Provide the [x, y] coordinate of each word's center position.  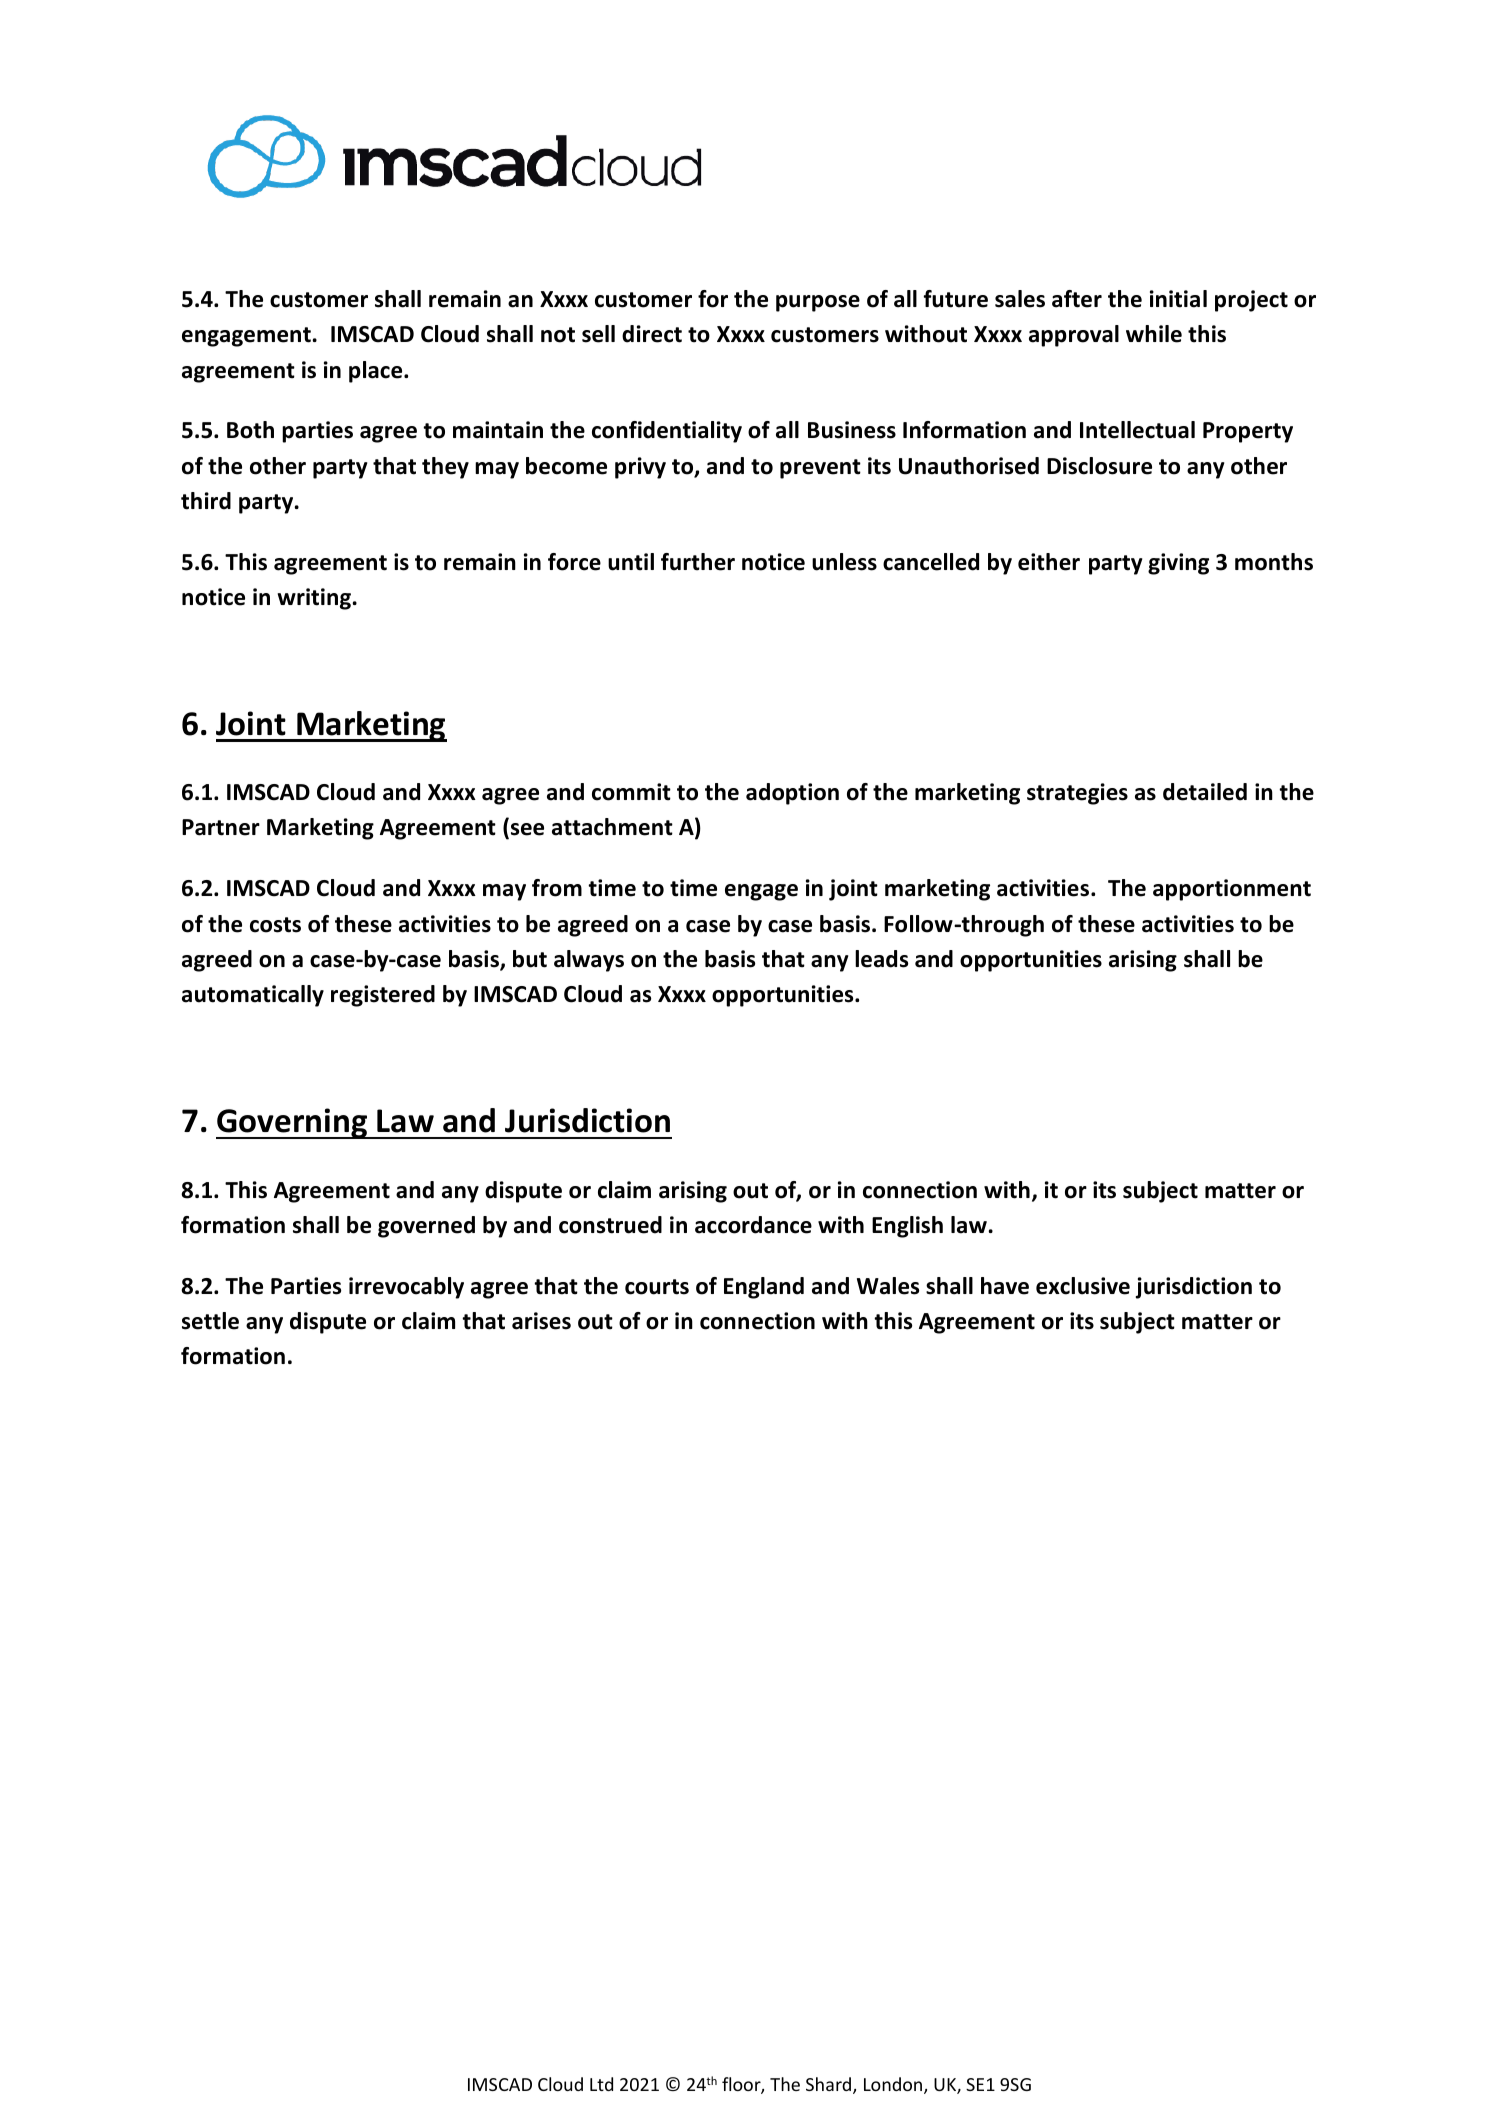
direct [652, 334]
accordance [753, 1225]
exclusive [1083, 1286]
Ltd [601, 2084]
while [1154, 334]
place [377, 372]
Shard [830, 2085]
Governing [293, 1123]
